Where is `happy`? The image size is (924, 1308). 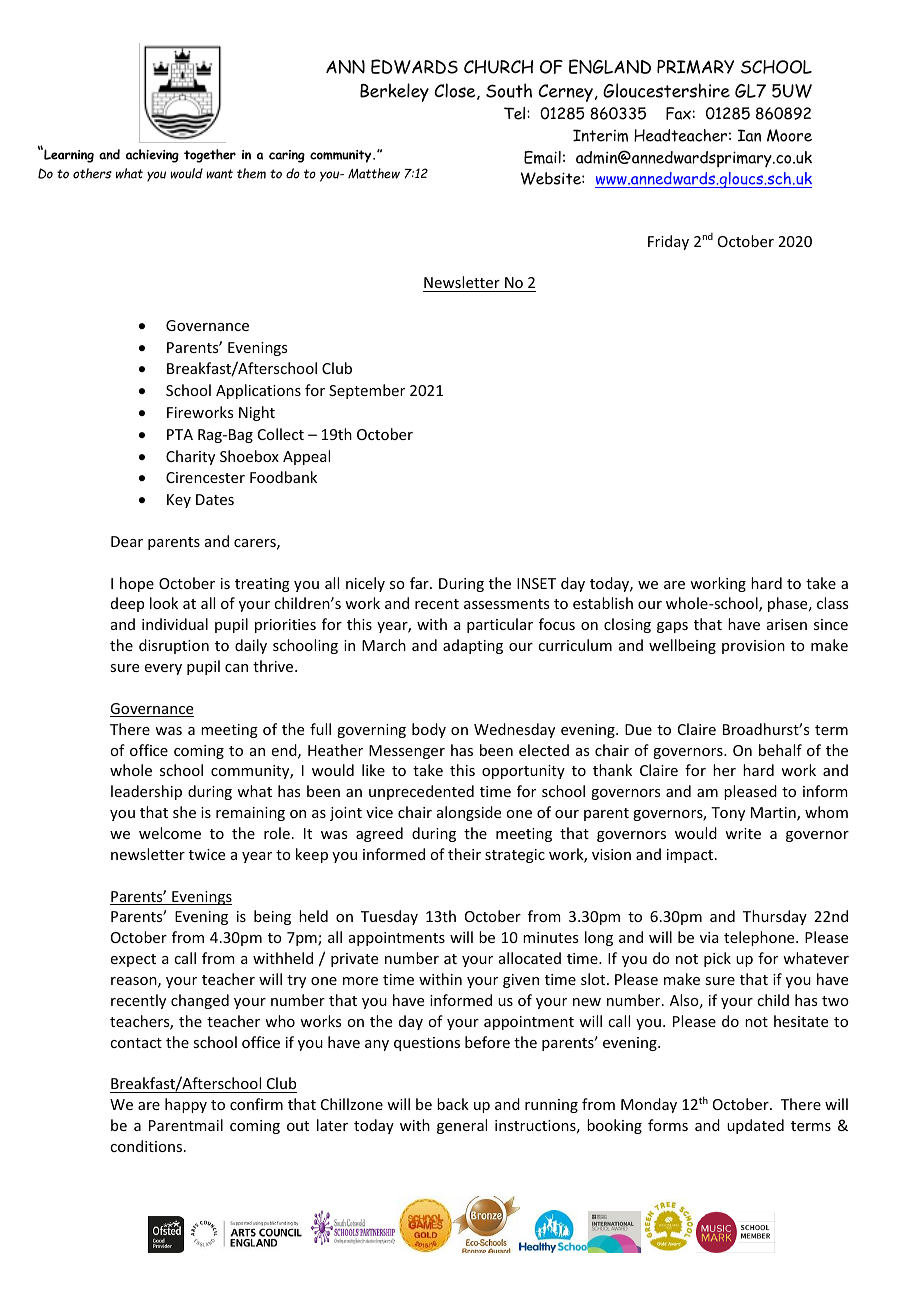 happy is located at coordinates (186, 1105).
